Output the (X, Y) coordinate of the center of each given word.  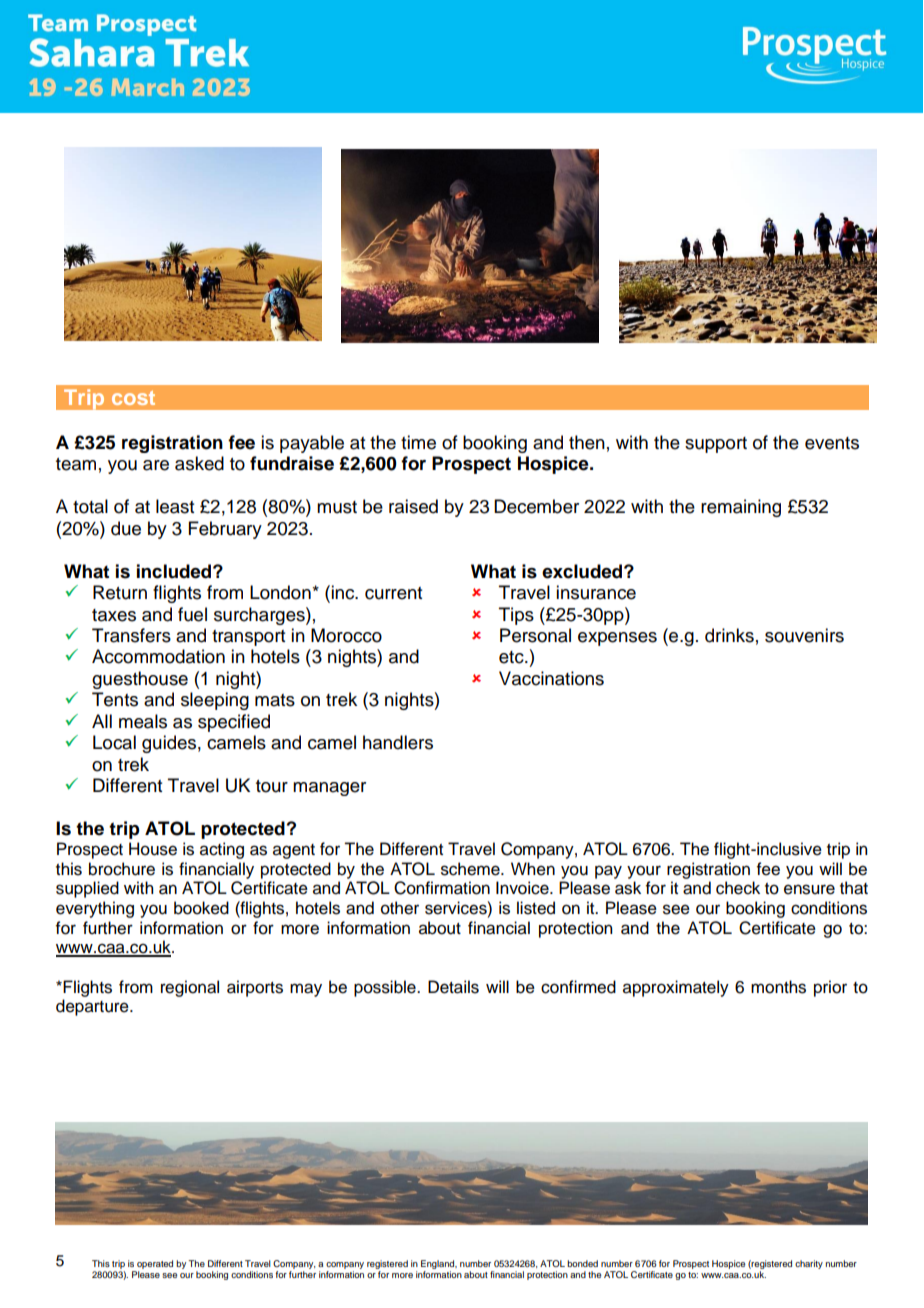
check (738, 888)
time (418, 442)
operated (154, 1266)
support (716, 445)
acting (222, 850)
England (439, 1266)
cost (133, 398)
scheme (471, 869)
